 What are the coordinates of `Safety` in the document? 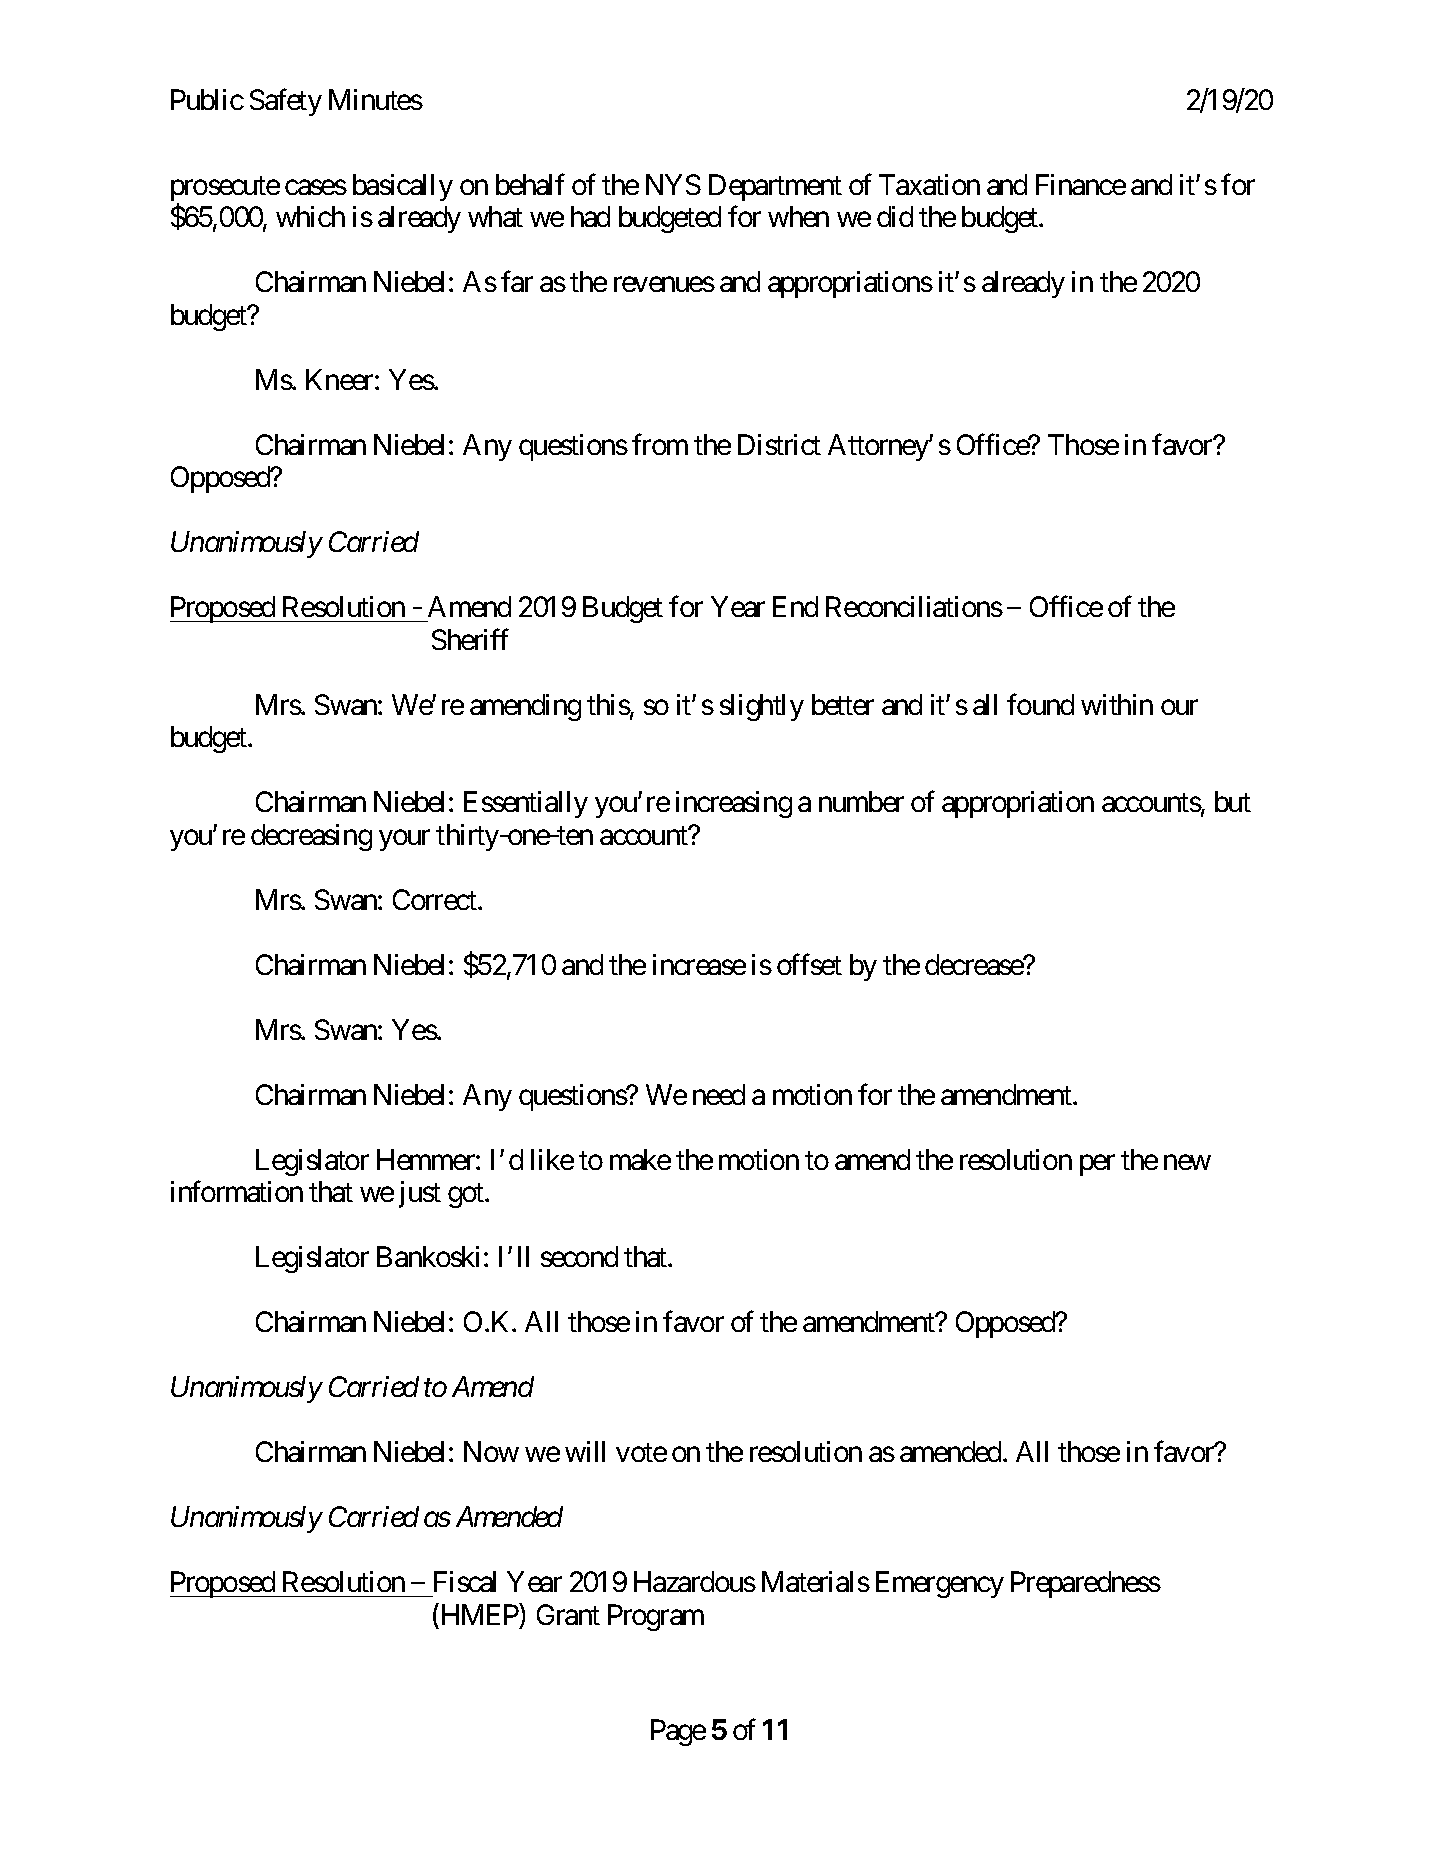 It's located at (286, 102).
